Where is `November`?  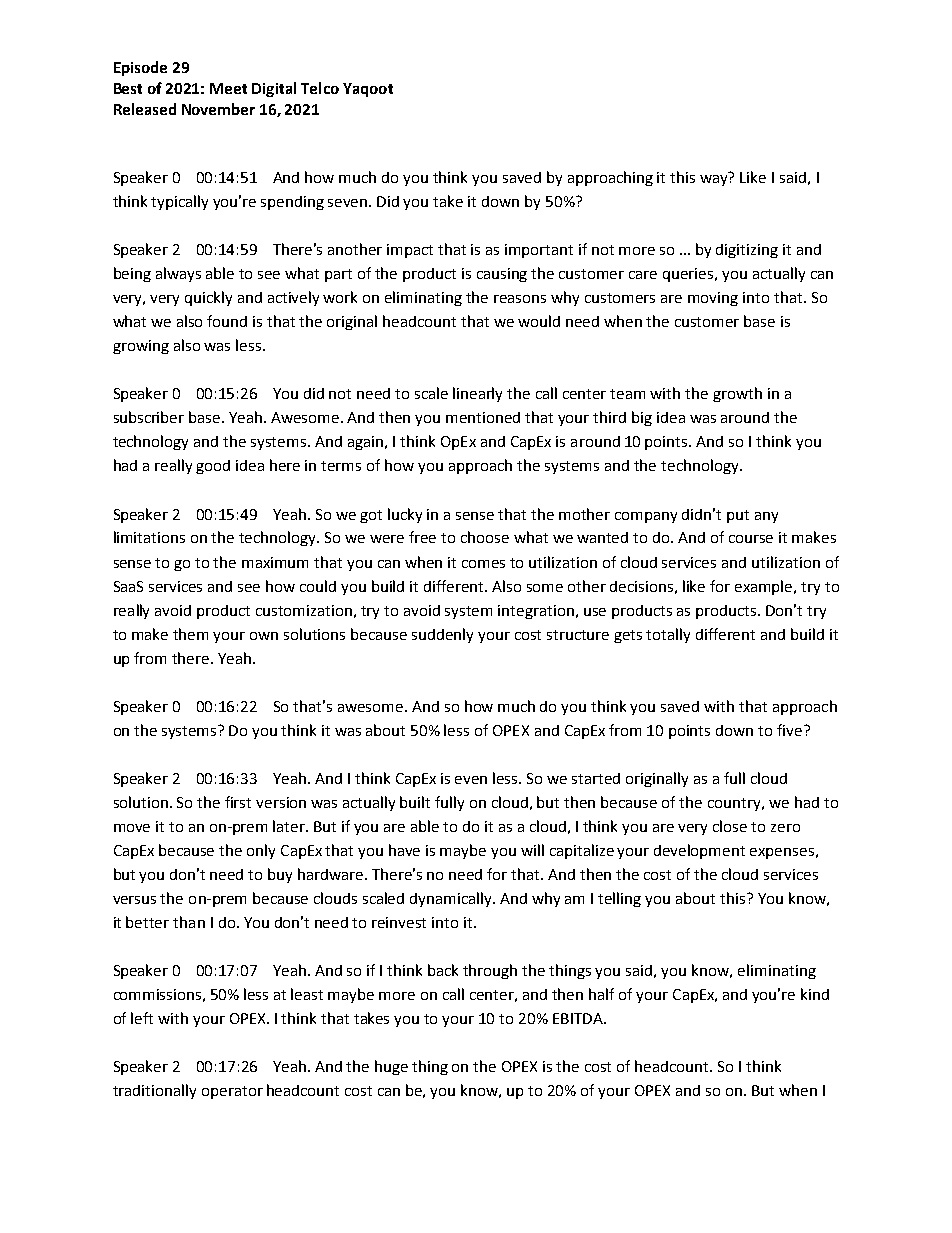
November is located at coordinates (218, 109).
